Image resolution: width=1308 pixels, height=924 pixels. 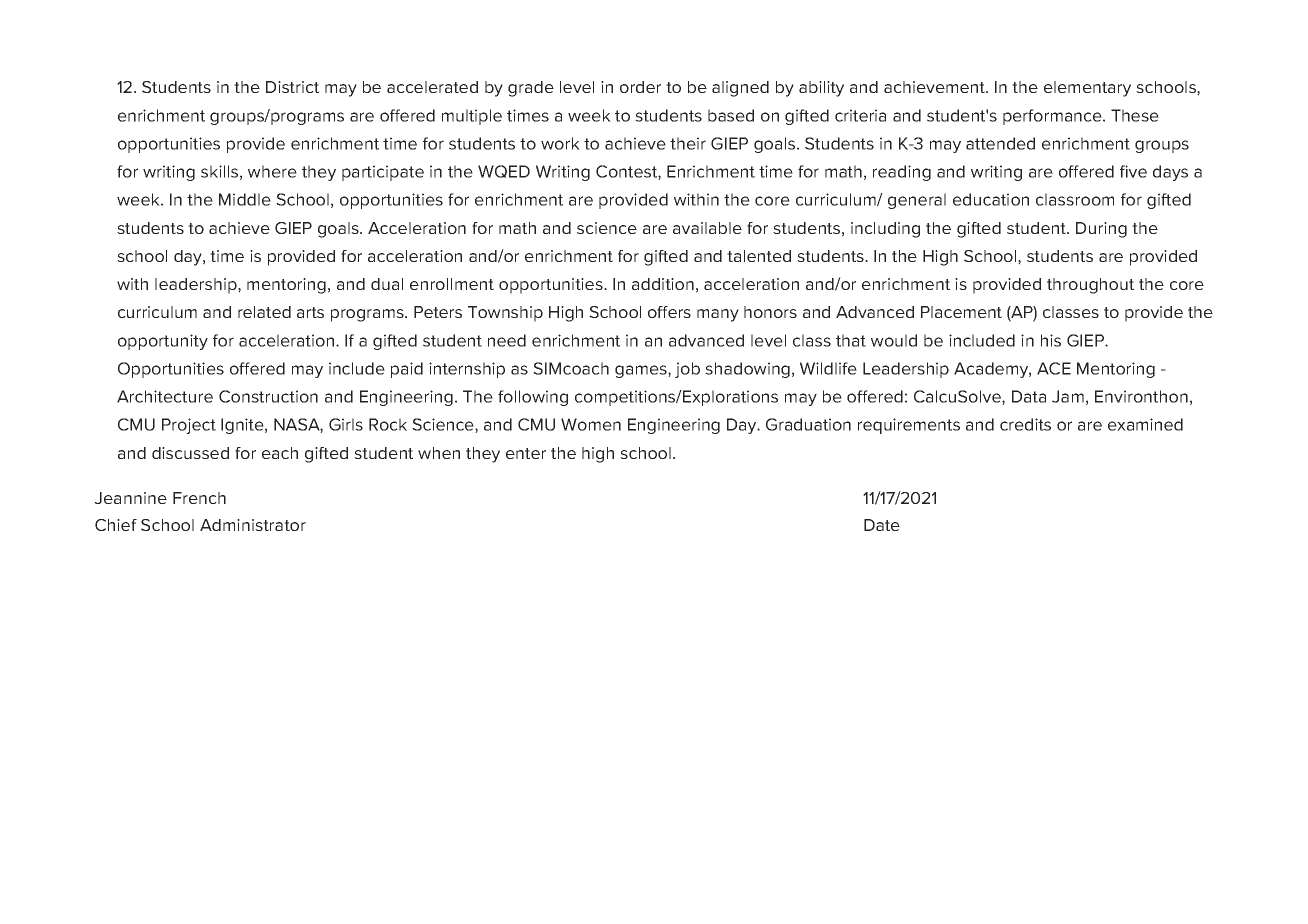 What do you see at coordinates (268, 396) in the document?
I see `Construction` at bounding box center [268, 396].
